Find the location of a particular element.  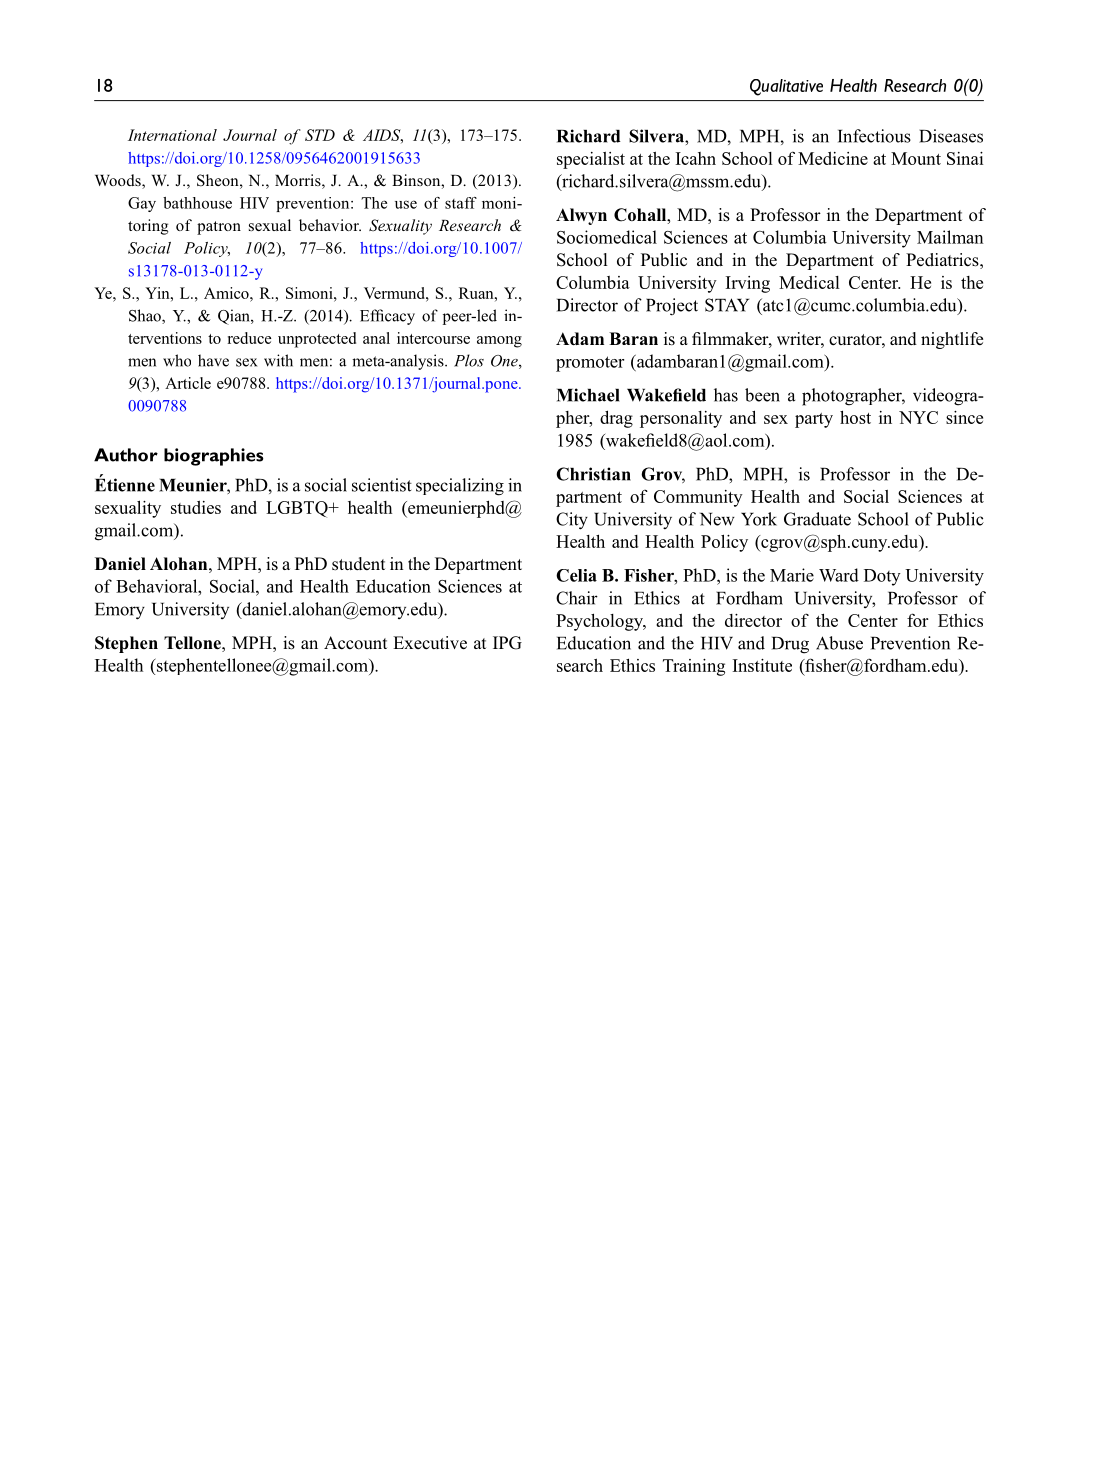

IPG is located at coordinates (507, 643).
